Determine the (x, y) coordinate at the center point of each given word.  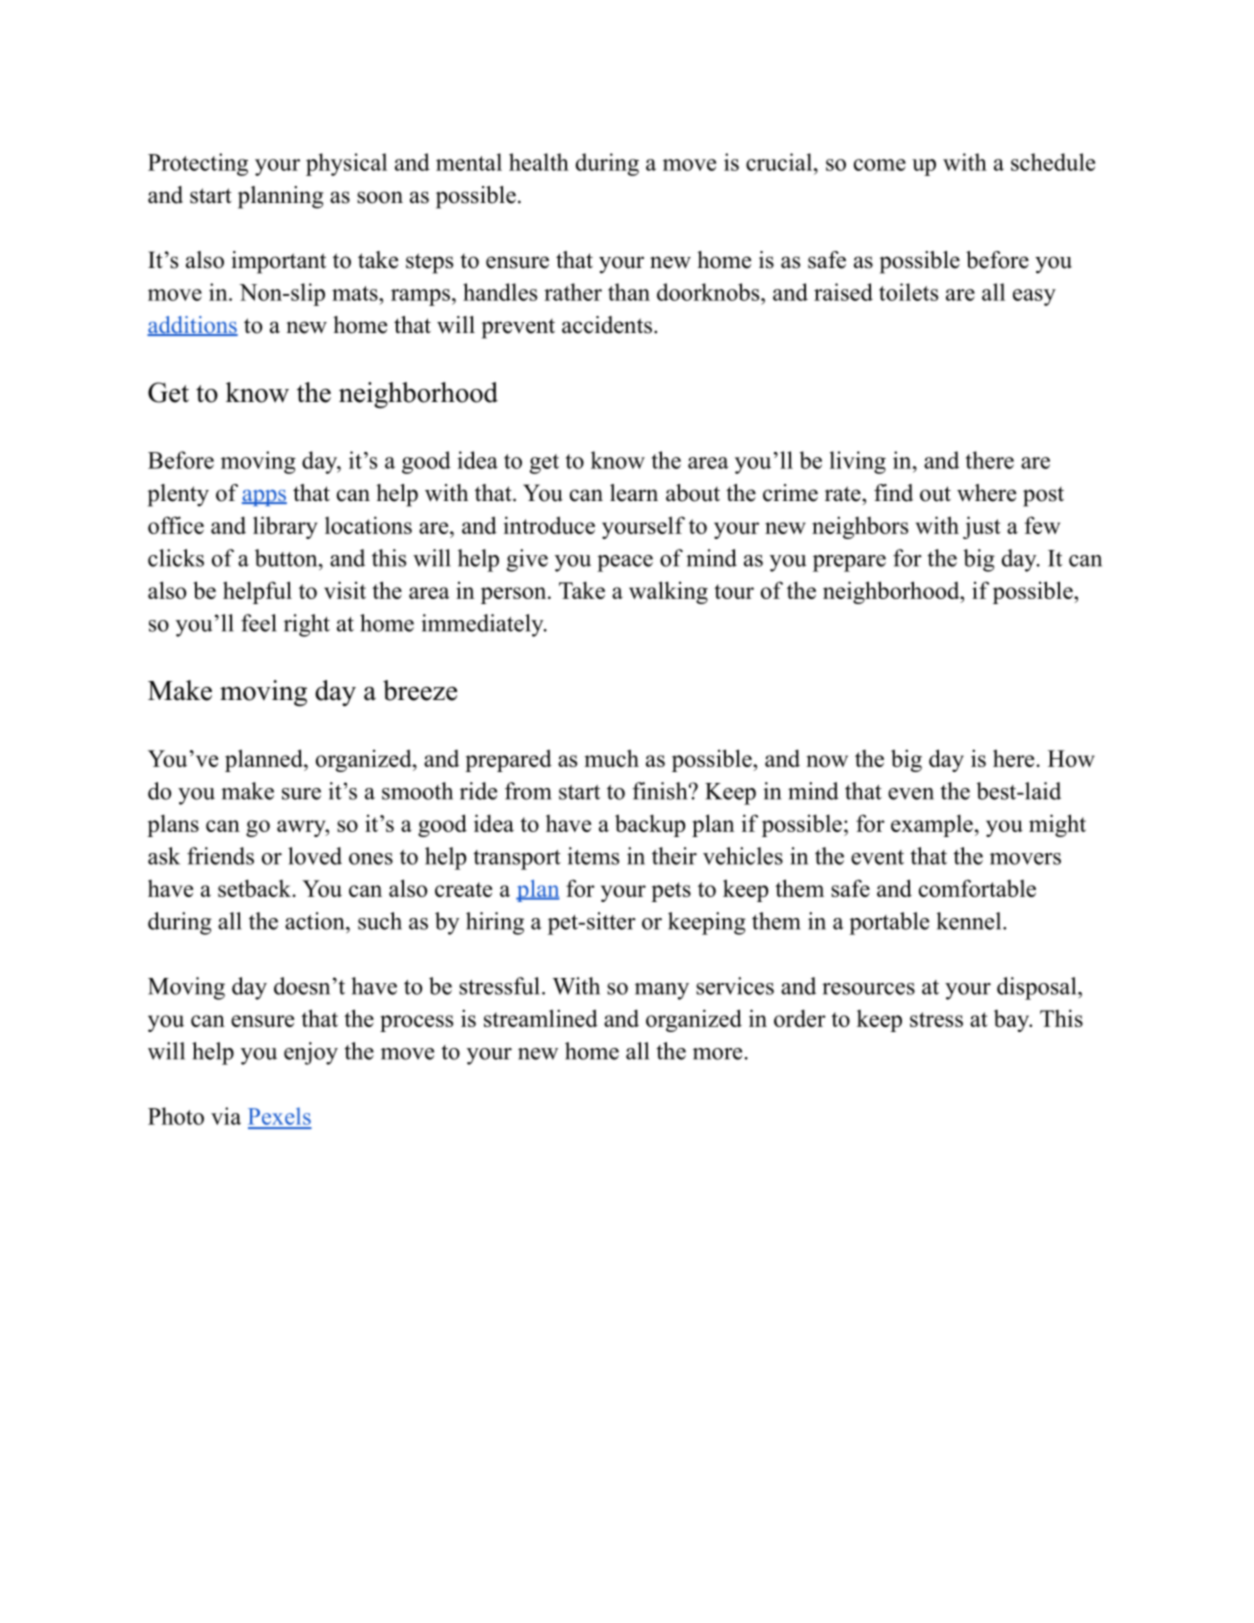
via (226, 1116)
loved (315, 856)
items (593, 856)
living (858, 462)
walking (668, 592)
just (982, 527)
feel (259, 623)
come (880, 165)
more (717, 1054)
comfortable (977, 888)
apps (264, 498)
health (539, 162)
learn (634, 493)
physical (346, 164)
